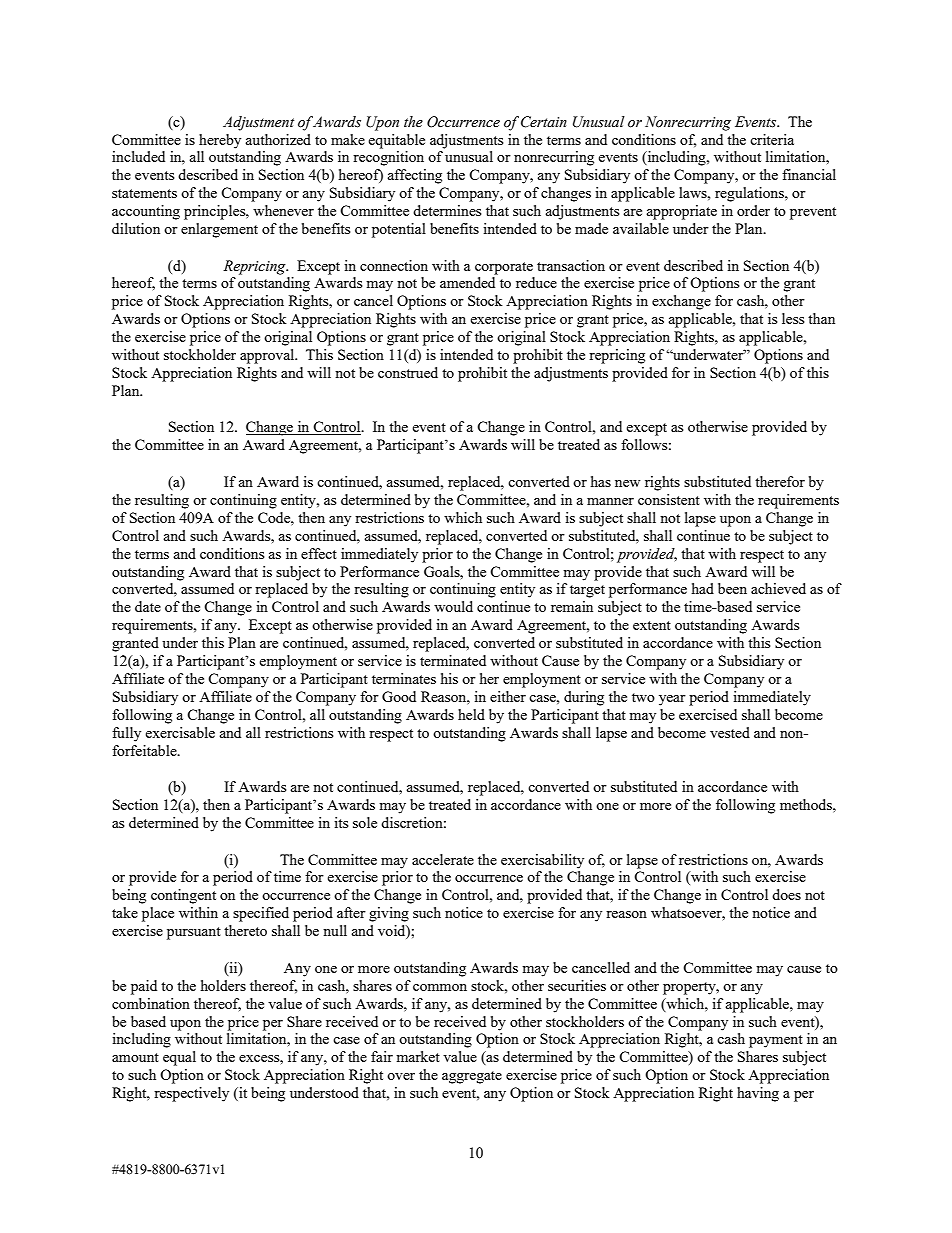  Describe the element at coordinates (179, 1058) in the image. I see `equal` at that location.
